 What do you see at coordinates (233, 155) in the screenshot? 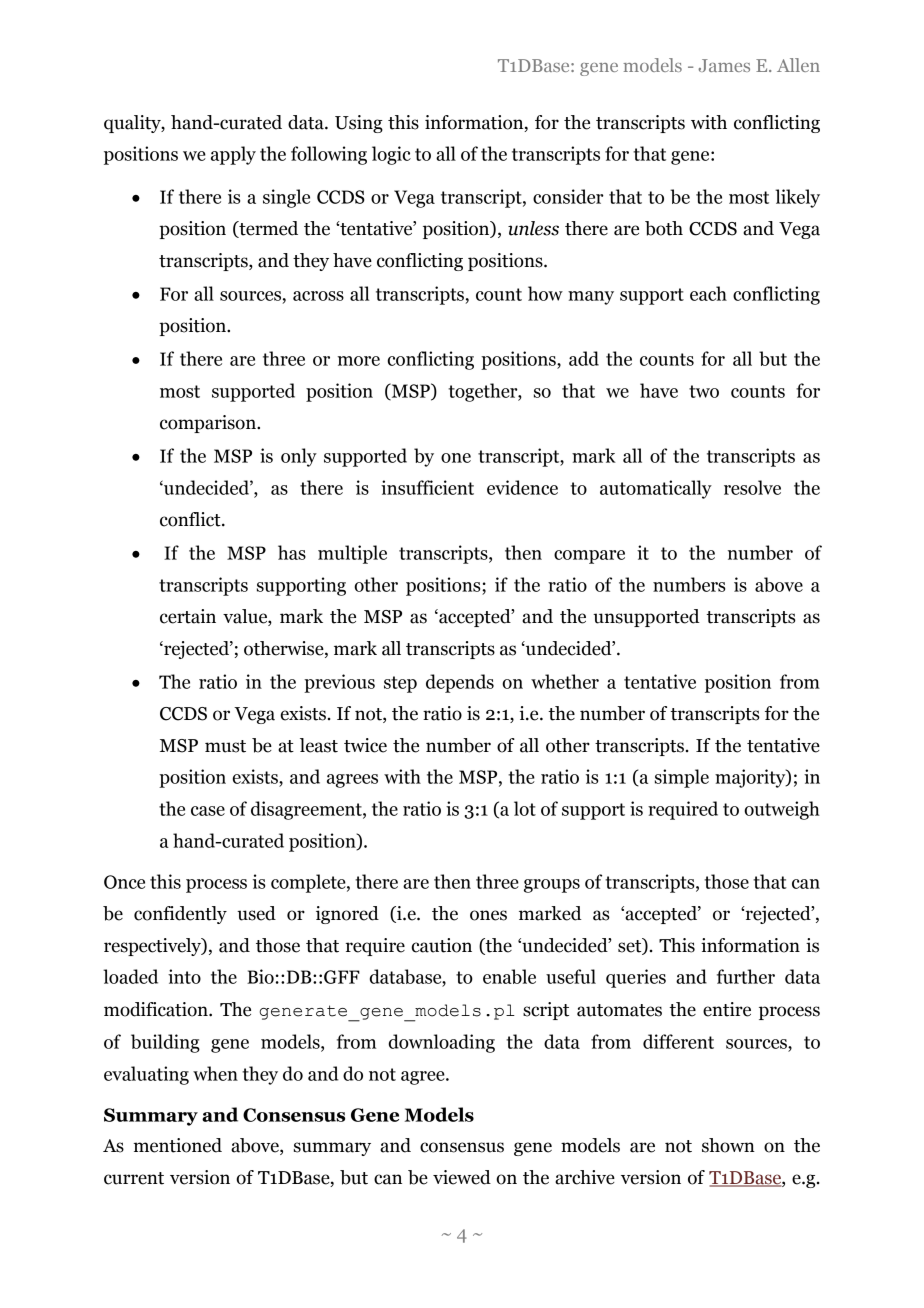
I see `apply` at bounding box center [233, 155].
